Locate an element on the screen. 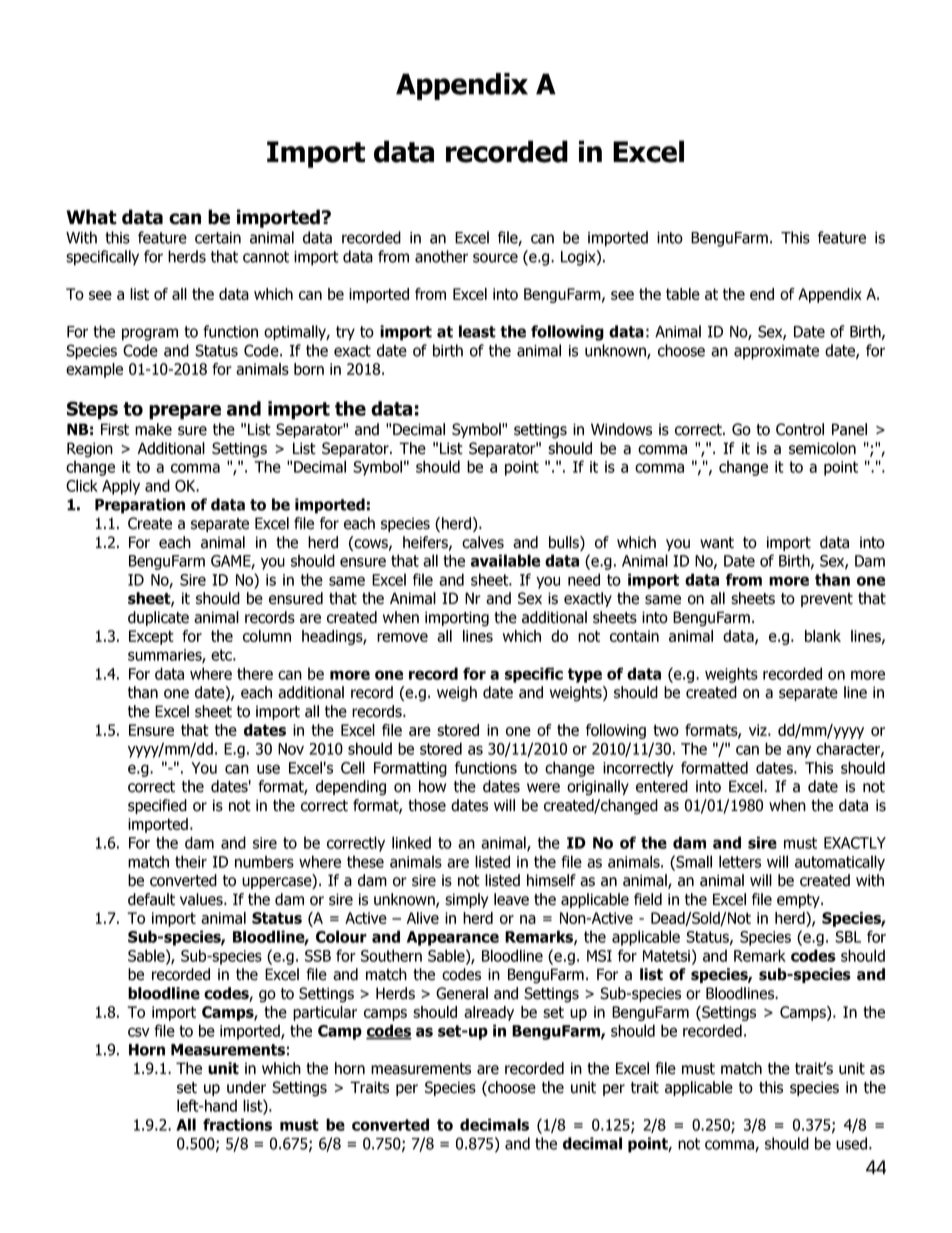  certain is located at coordinates (218, 238).
